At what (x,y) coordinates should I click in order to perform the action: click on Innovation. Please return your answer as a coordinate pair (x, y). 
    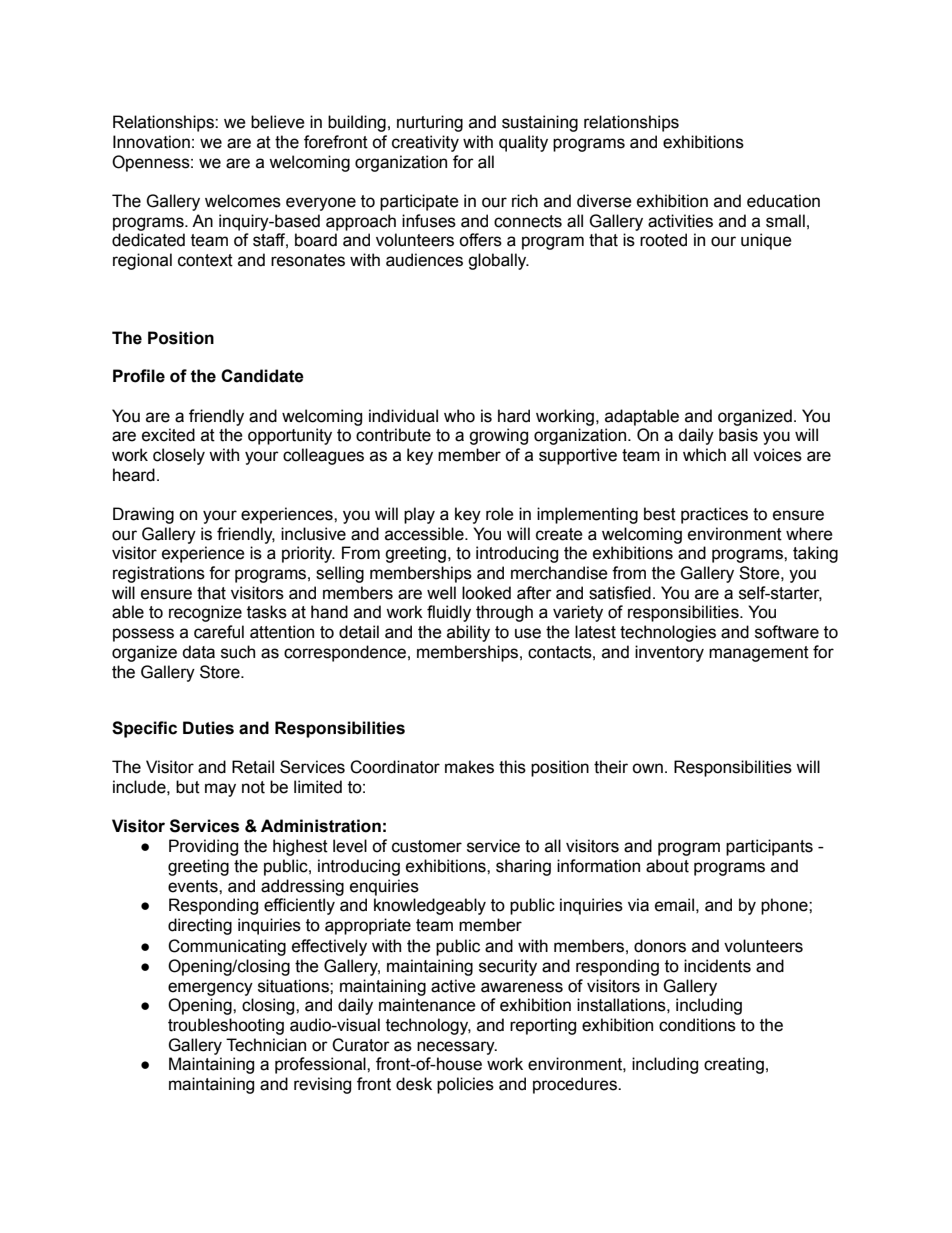
    Looking at the image, I should click on (151, 142).
